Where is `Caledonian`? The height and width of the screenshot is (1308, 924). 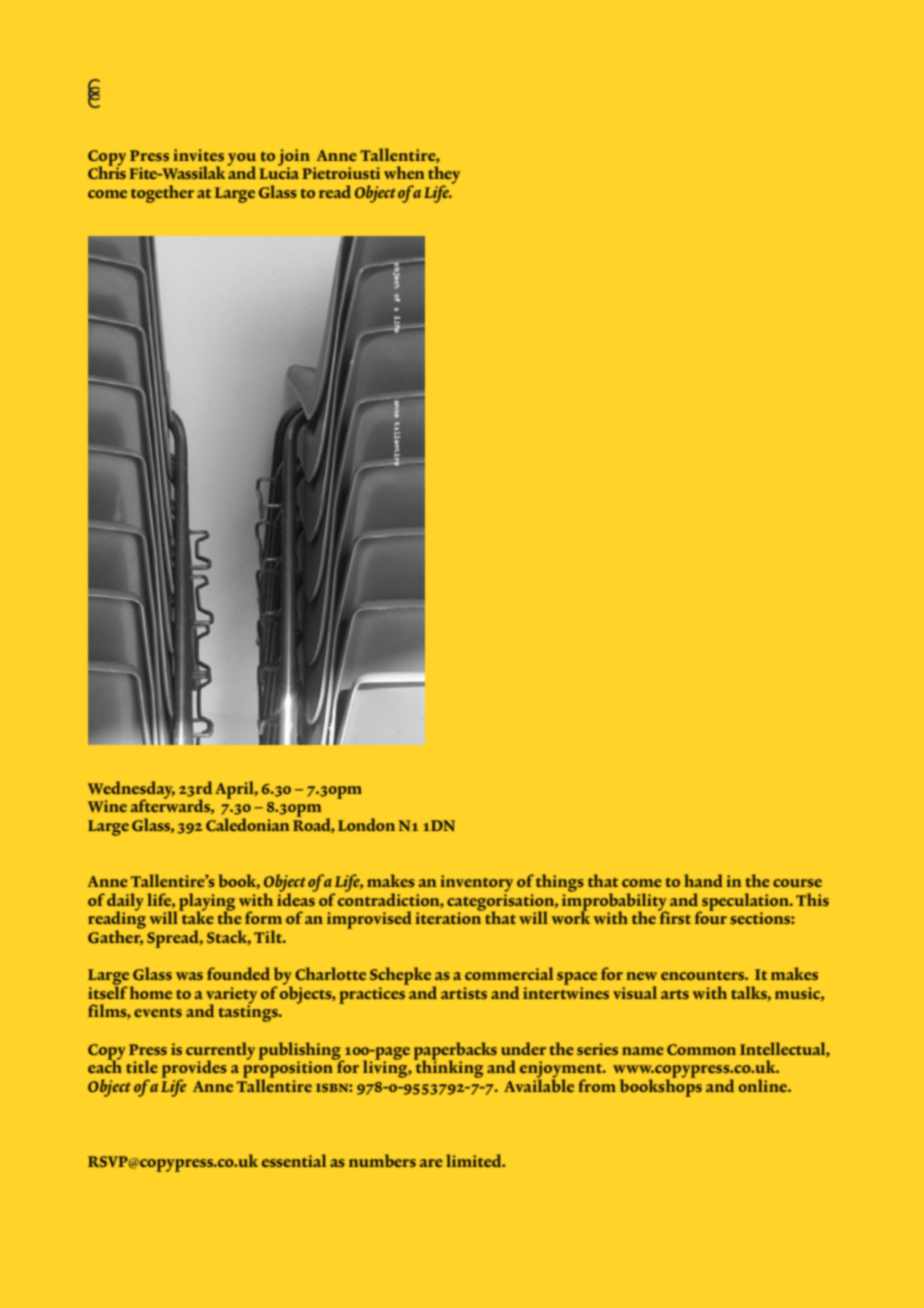 Caledonian is located at coordinates (248, 824).
